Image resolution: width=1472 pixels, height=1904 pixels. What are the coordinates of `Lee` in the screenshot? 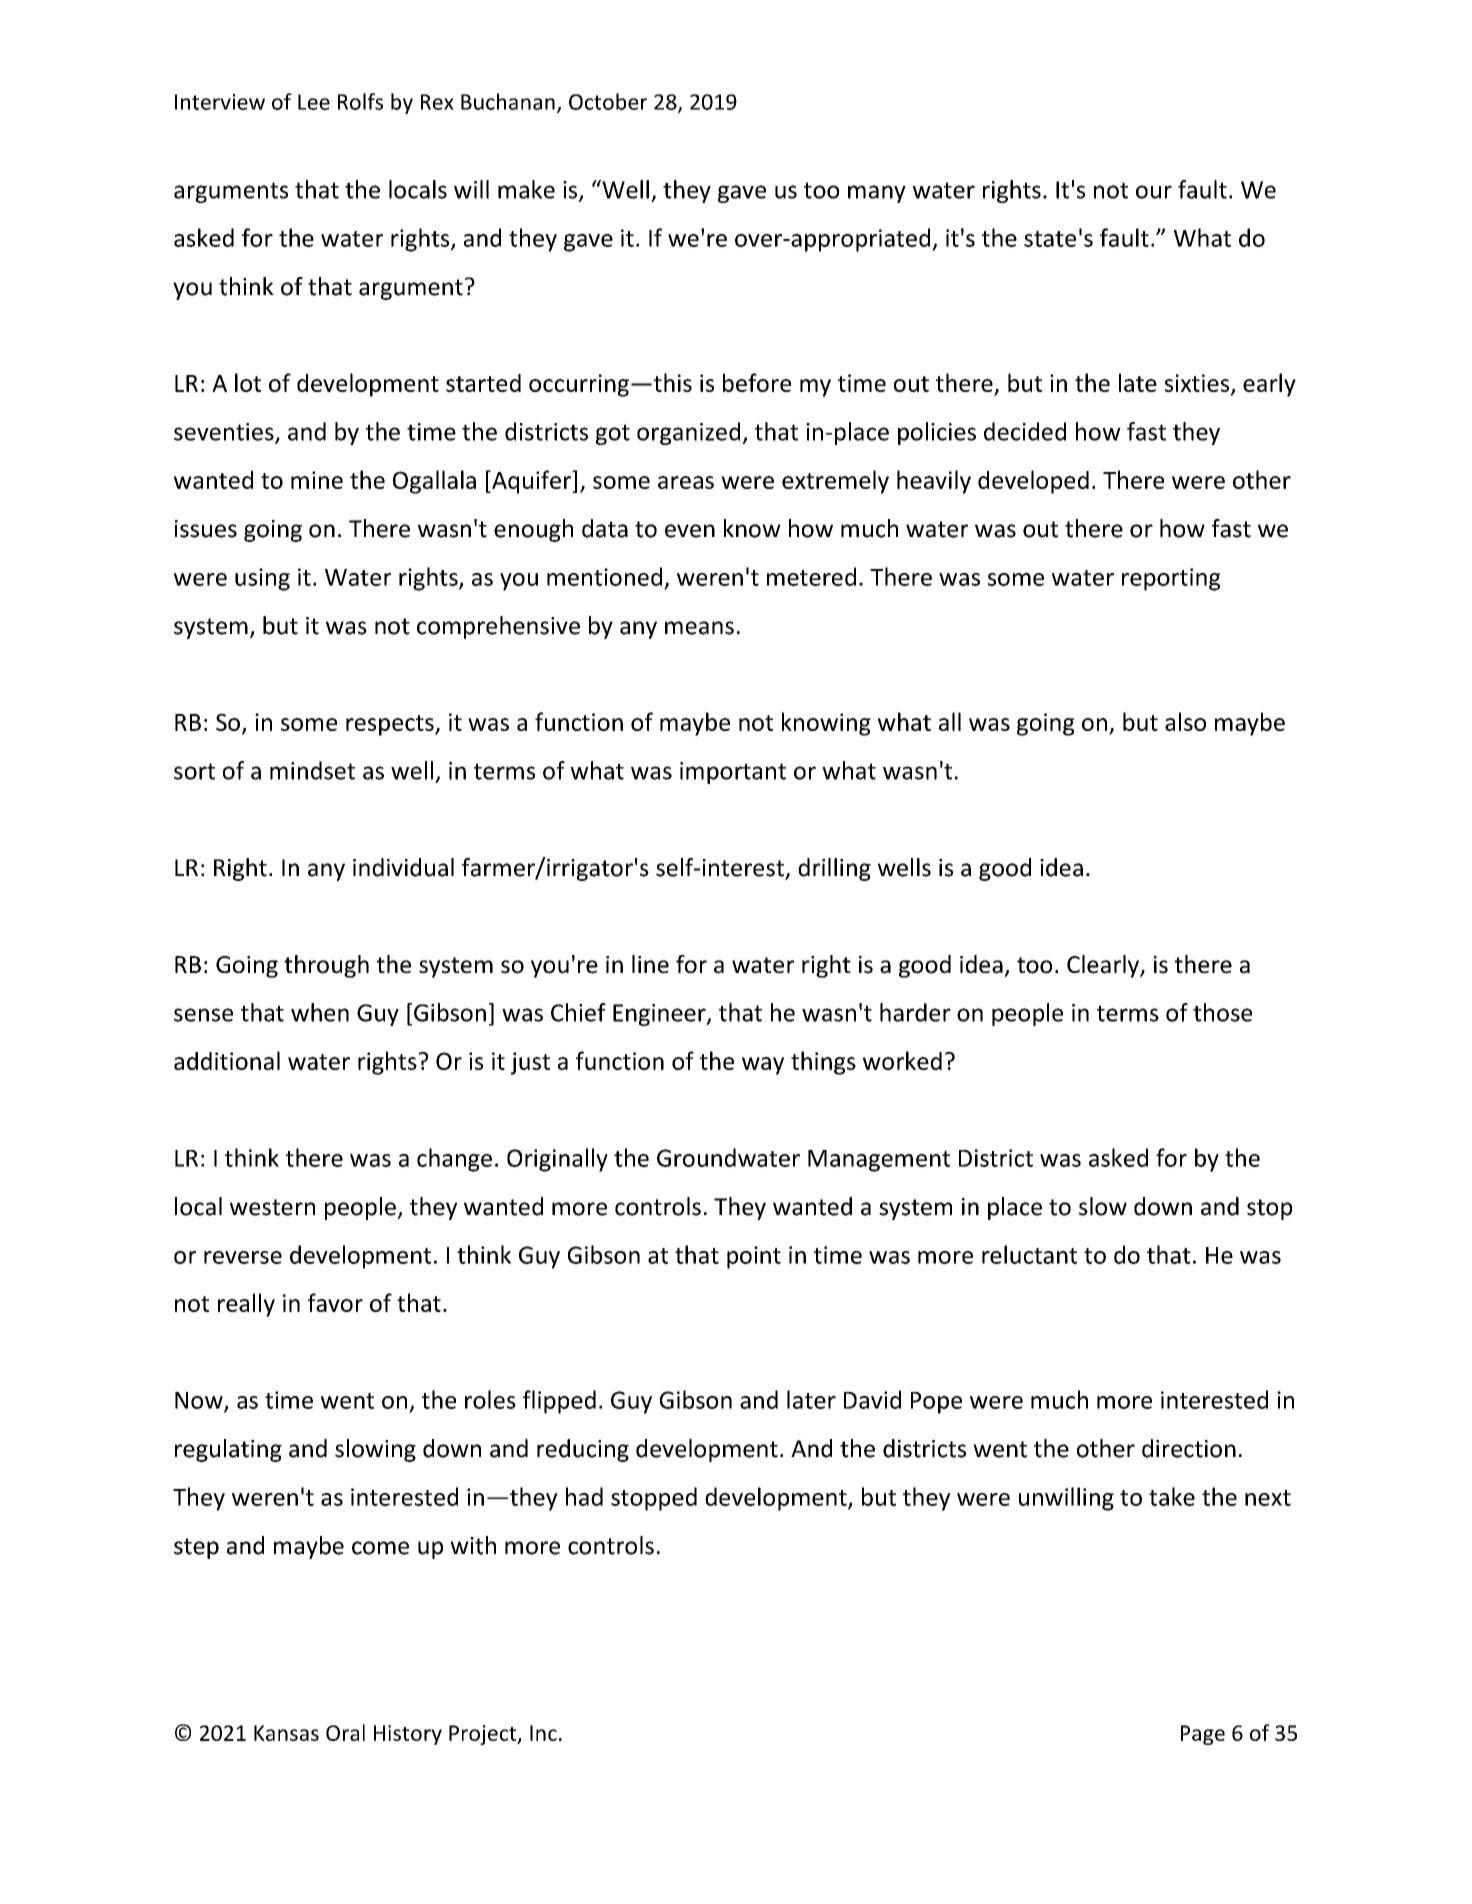 It's located at (314, 102).
